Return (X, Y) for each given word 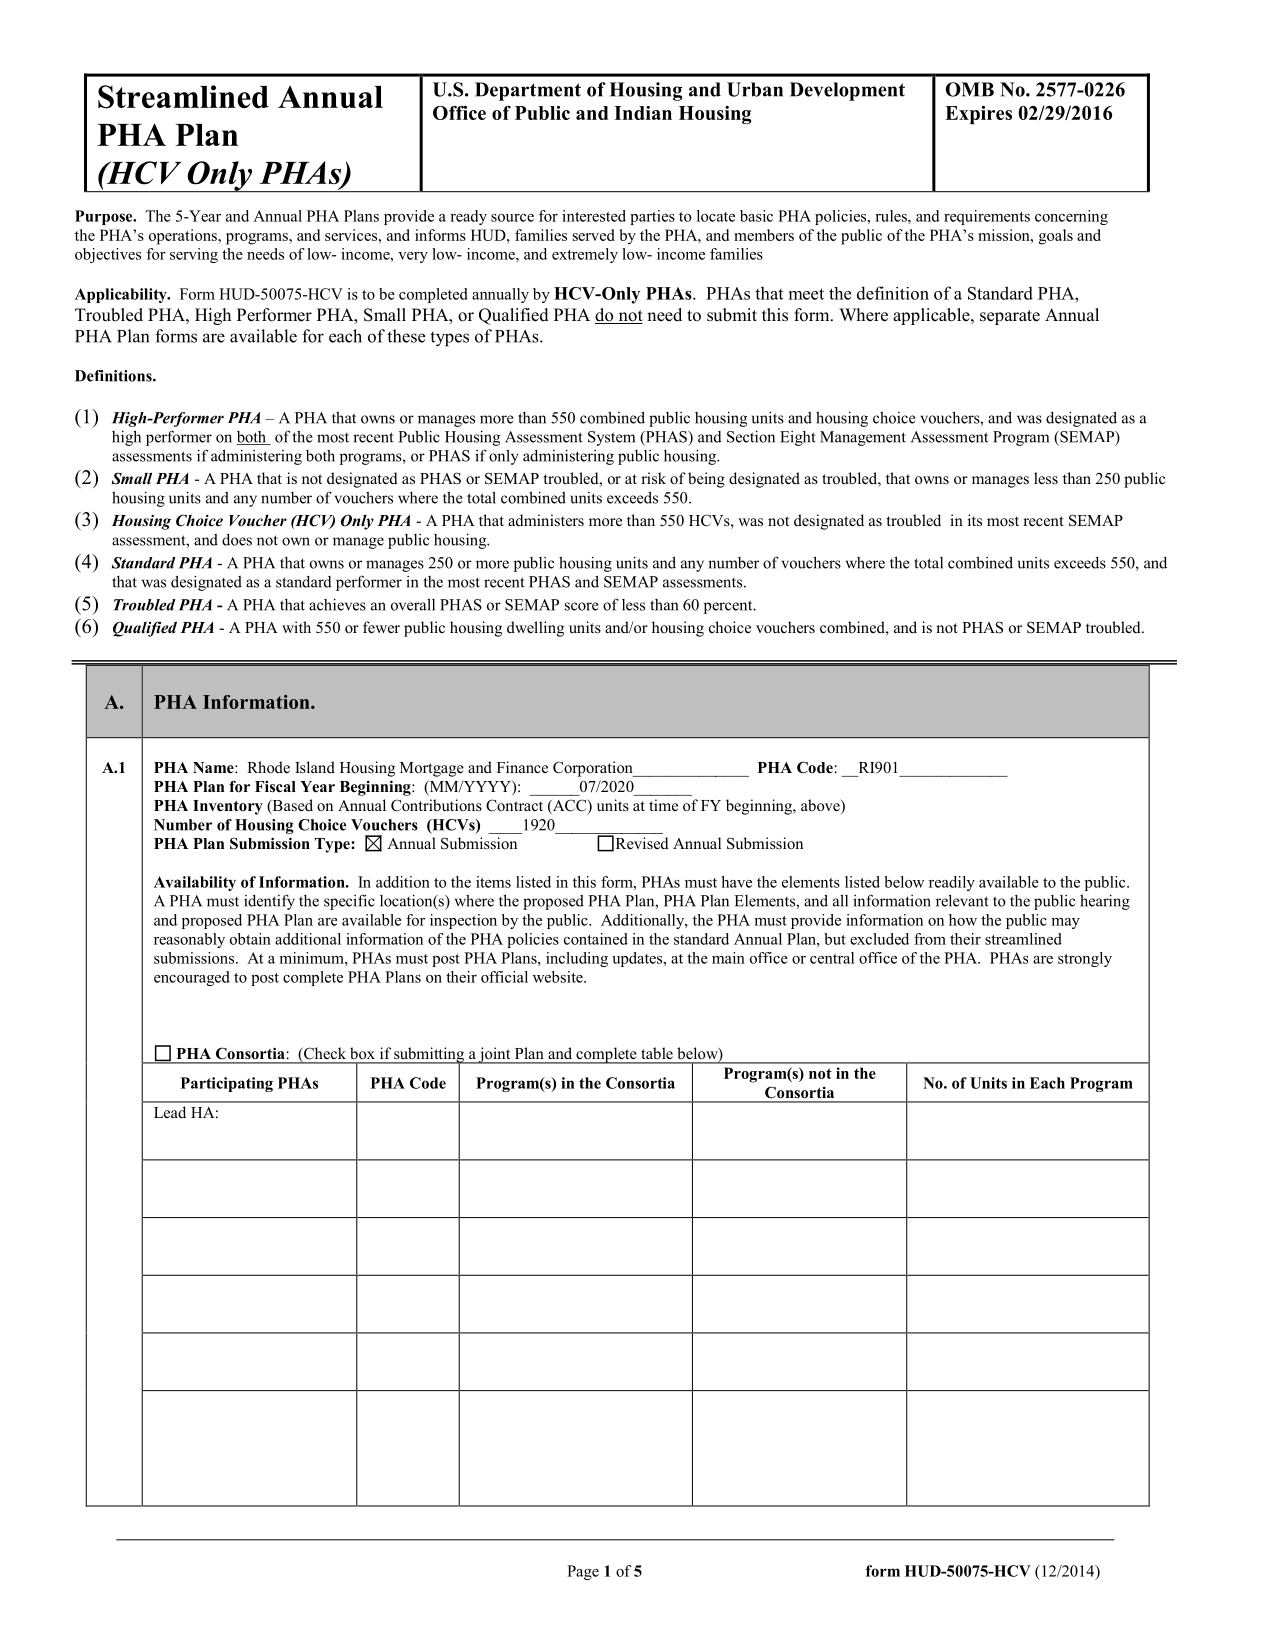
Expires (978, 115)
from (930, 939)
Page (583, 1572)
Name (214, 768)
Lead (170, 1112)
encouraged (192, 978)
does (237, 539)
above (821, 806)
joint (495, 1055)
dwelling (535, 629)
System (611, 438)
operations (184, 237)
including (577, 959)
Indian (643, 113)
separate (1010, 317)
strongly (1085, 959)
